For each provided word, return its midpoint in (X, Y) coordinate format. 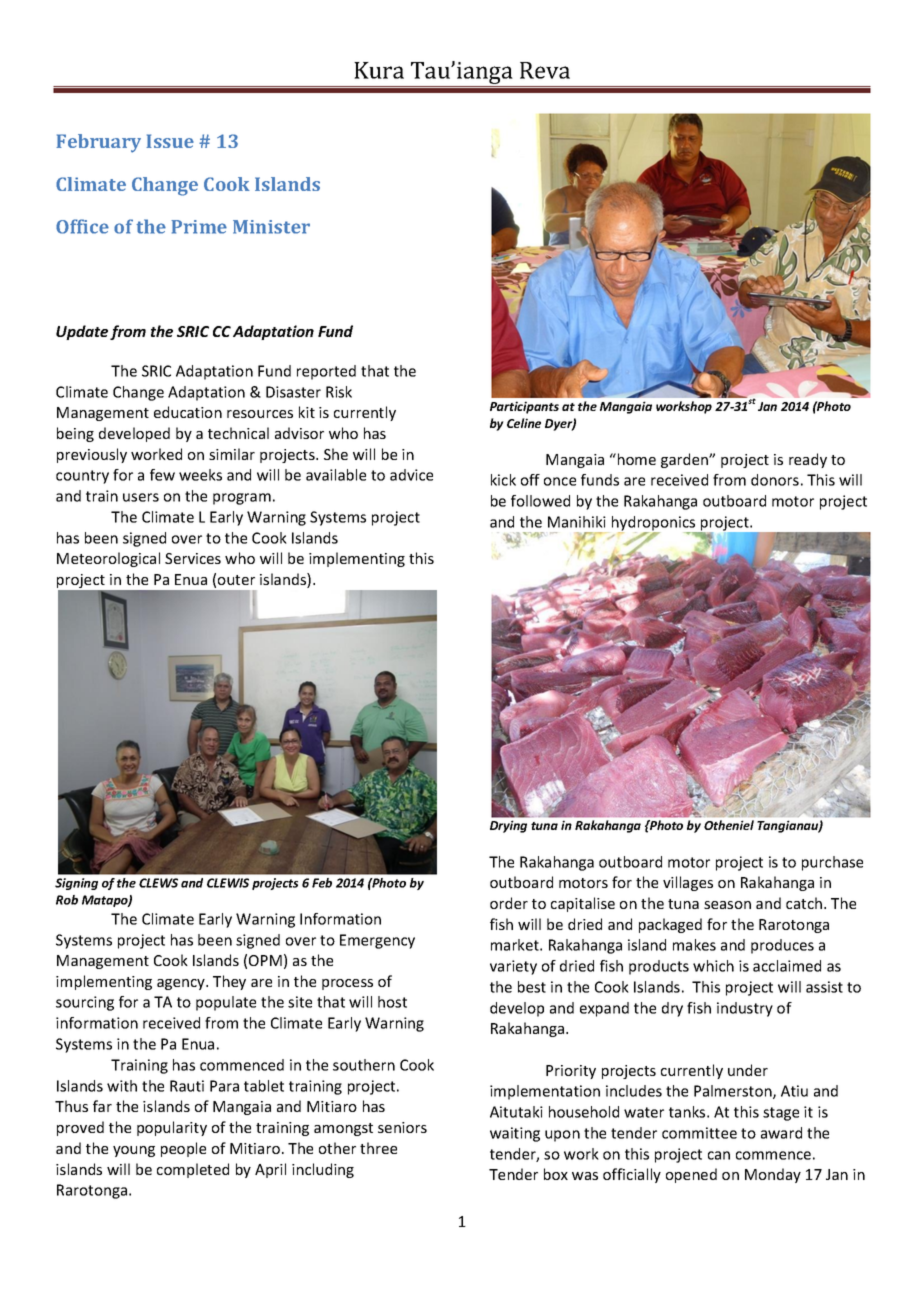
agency (182, 984)
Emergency (377, 941)
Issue (170, 141)
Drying (508, 826)
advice (411, 475)
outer (236, 580)
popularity (172, 1128)
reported (326, 372)
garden (685, 460)
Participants (524, 407)
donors (775, 480)
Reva (545, 70)
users (141, 497)
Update (82, 332)
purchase (832, 863)
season (727, 905)
